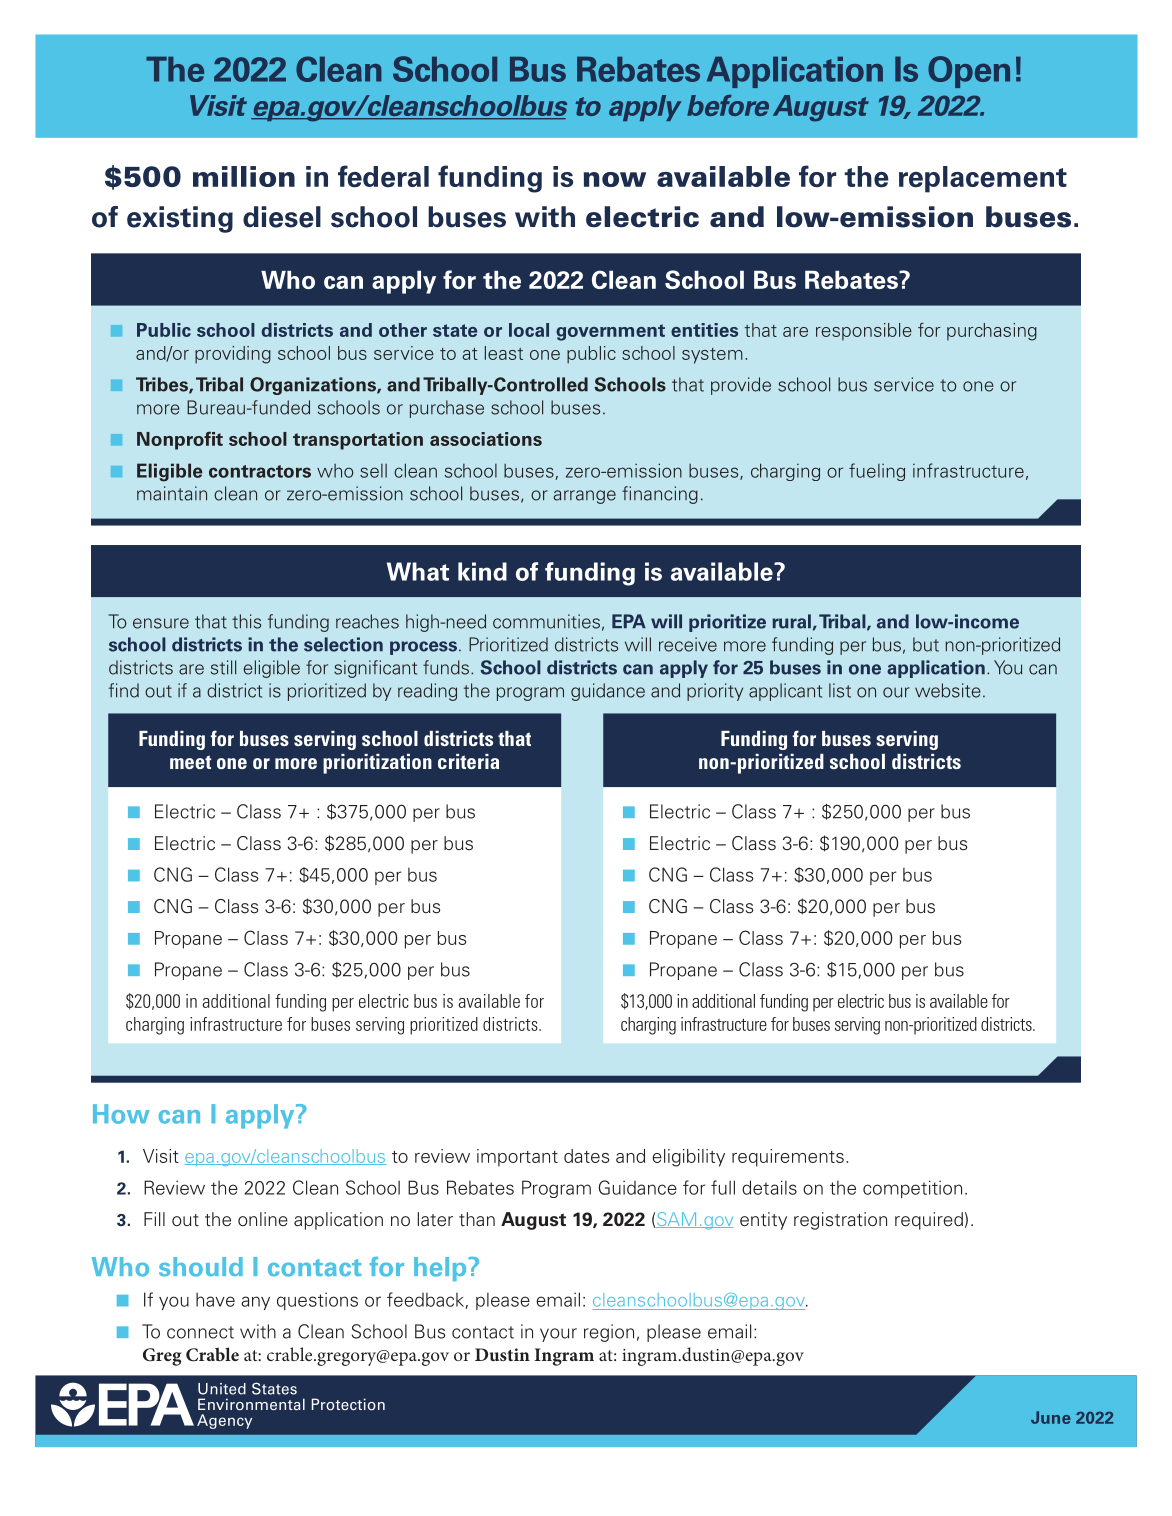 Image resolution: width=1172 pixels, height=1516 pixels. Describe the element at coordinates (121, 1114) in the screenshot. I see `How` at that location.
